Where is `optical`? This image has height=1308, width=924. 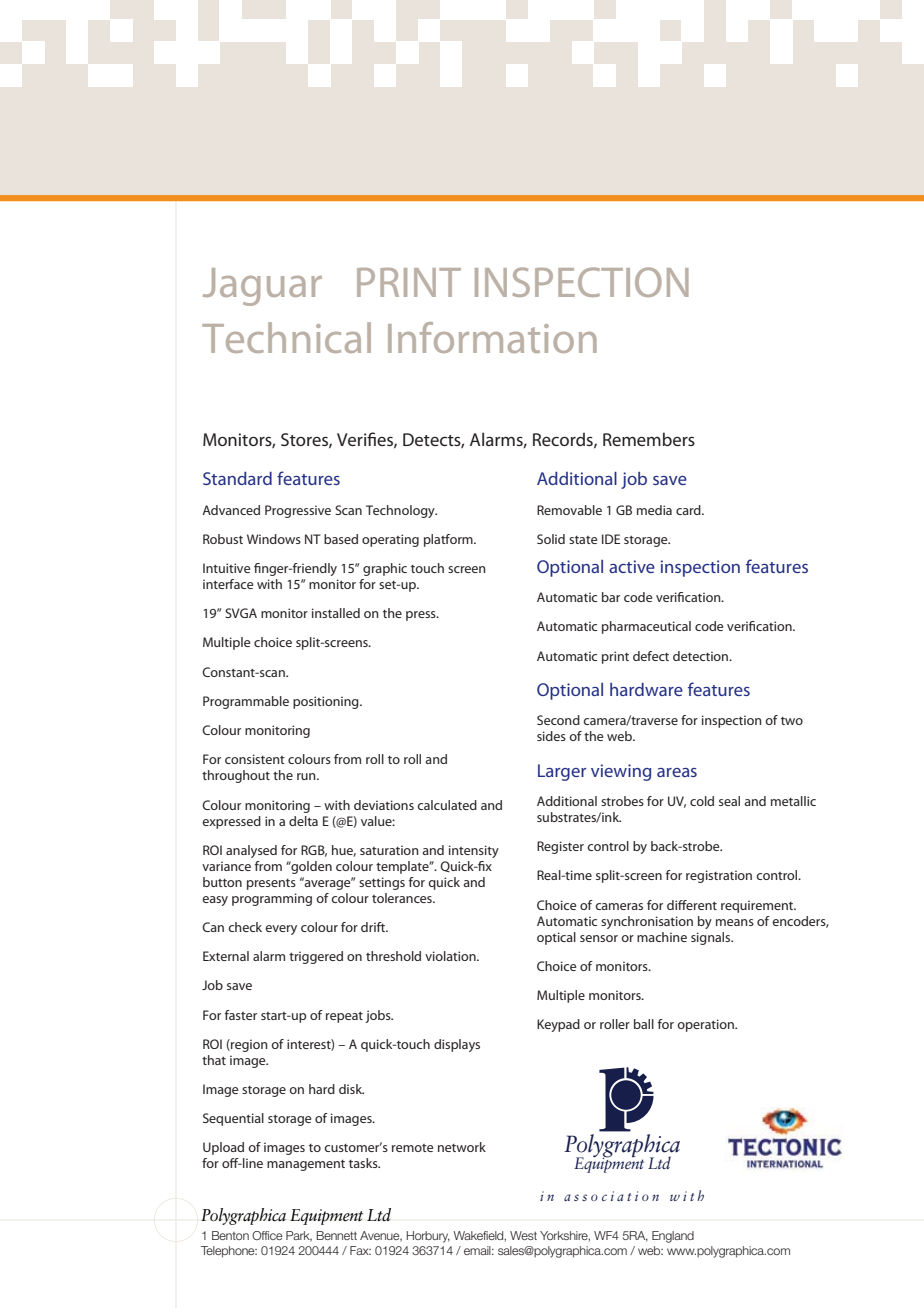
optical is located at coordinates (556, 938).
